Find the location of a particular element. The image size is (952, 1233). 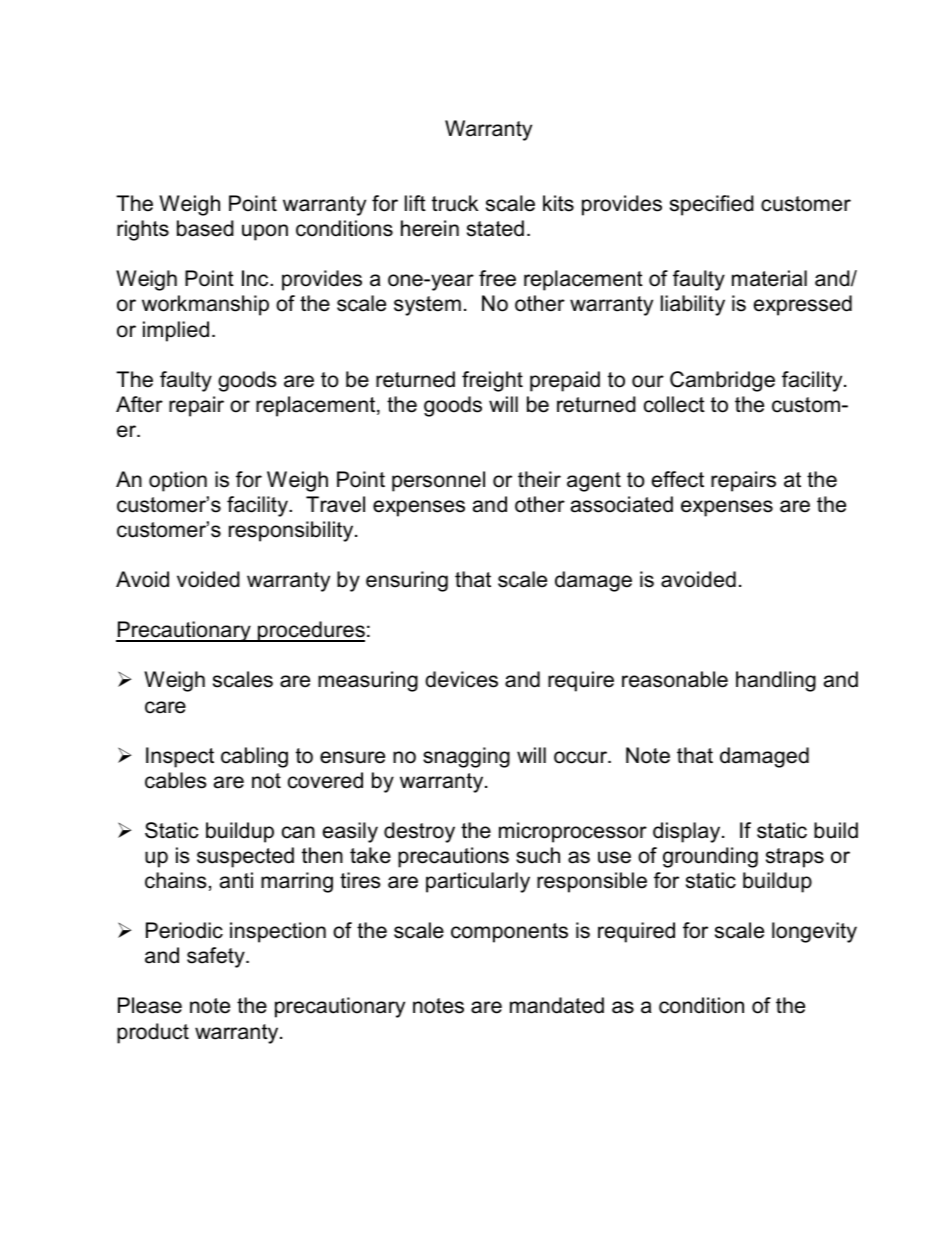

specified is located at coordinates (712, 205).
